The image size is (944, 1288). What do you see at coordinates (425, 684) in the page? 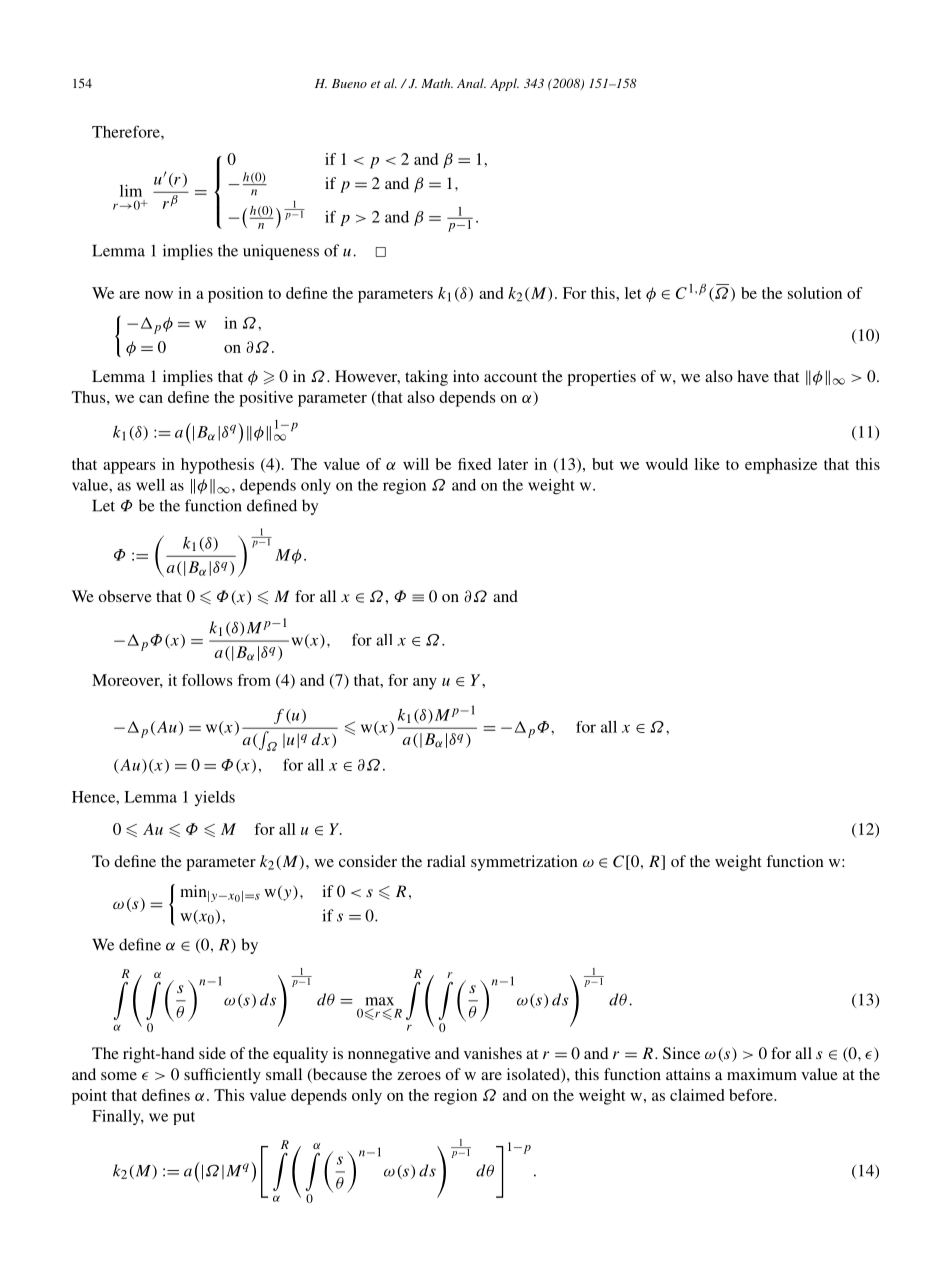
I see `any` at bounding box center [425, 684].
